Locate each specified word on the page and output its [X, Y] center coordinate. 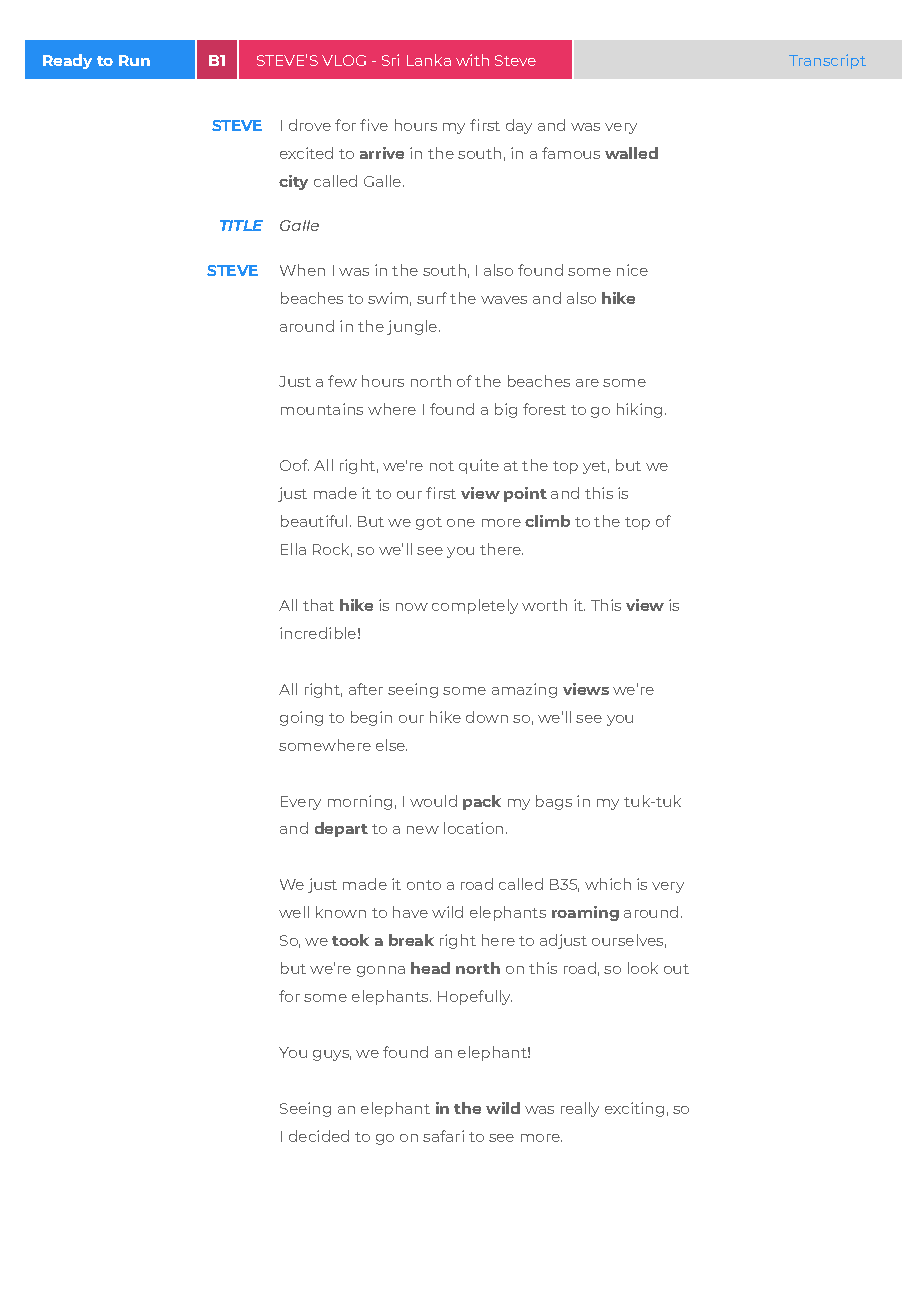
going [301, 718]
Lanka [429, 60]
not [442, 466]
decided [319, 1136]
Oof [294, 465]
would [433, 801]
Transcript [827, 61]
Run [134, 60]
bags [554, 802]
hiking [639, 410]
